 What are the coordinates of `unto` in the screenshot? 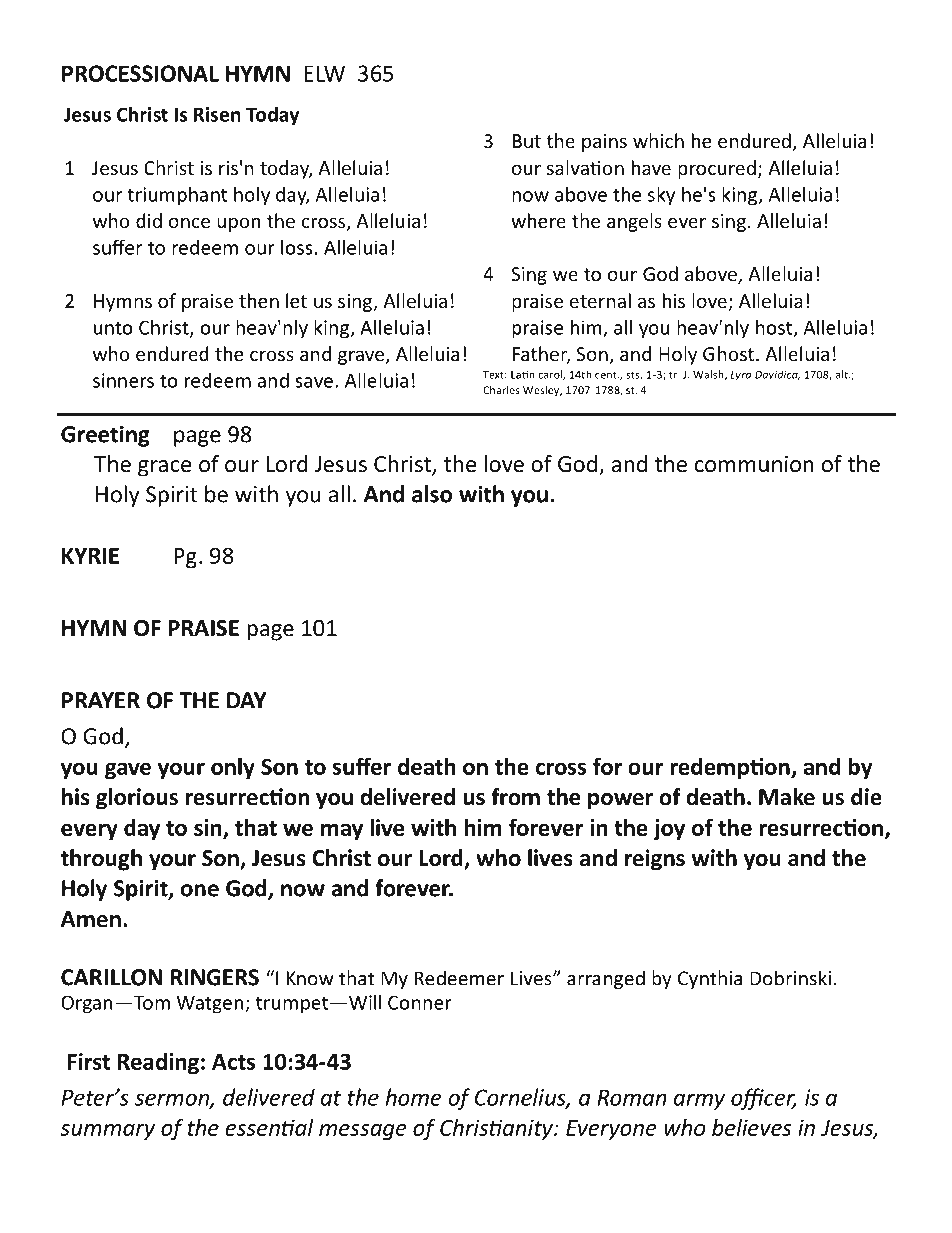 It's located at (113, 328).
